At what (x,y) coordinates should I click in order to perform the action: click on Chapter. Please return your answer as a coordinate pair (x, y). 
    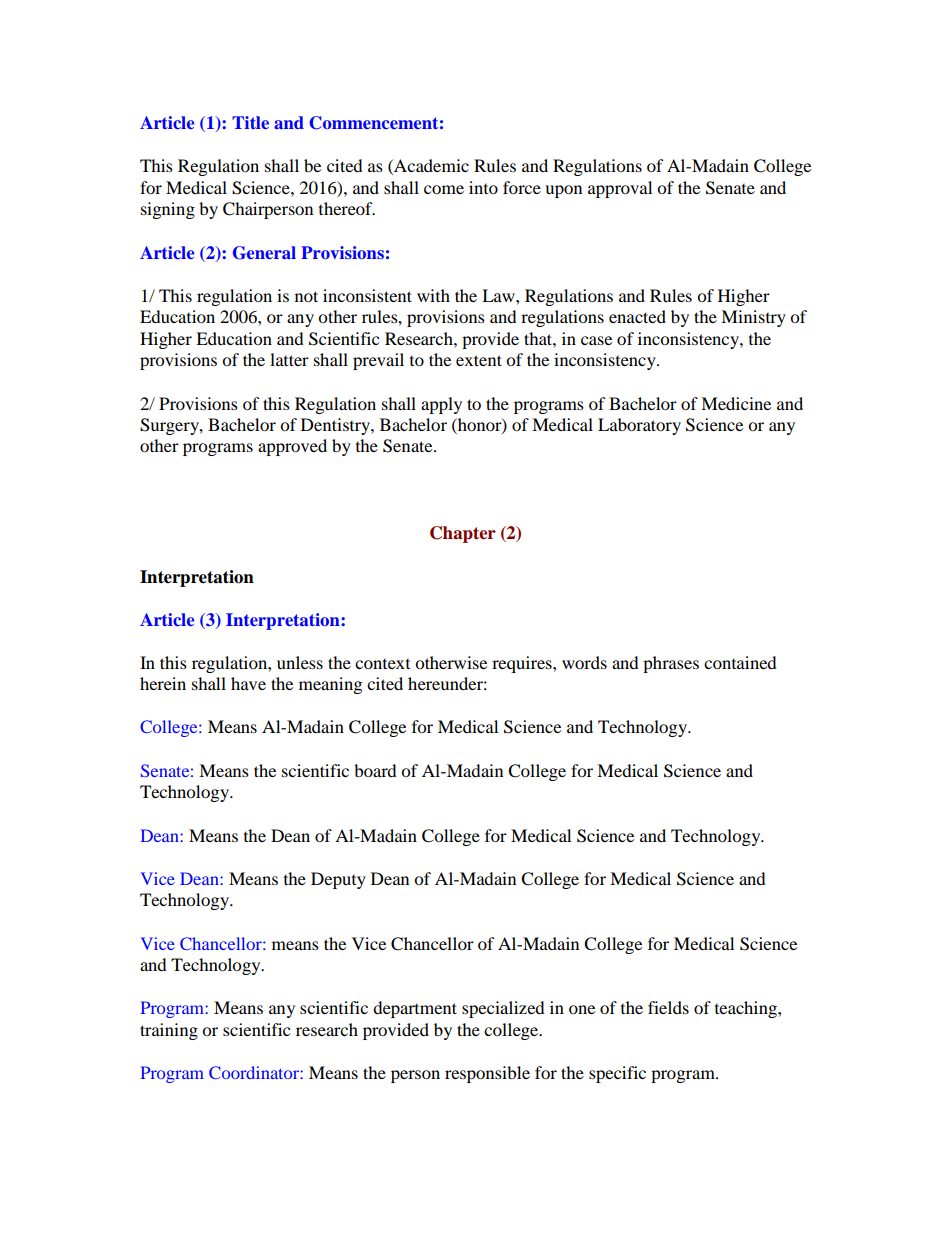
    Looking at the image, I should click on (463, 534).
